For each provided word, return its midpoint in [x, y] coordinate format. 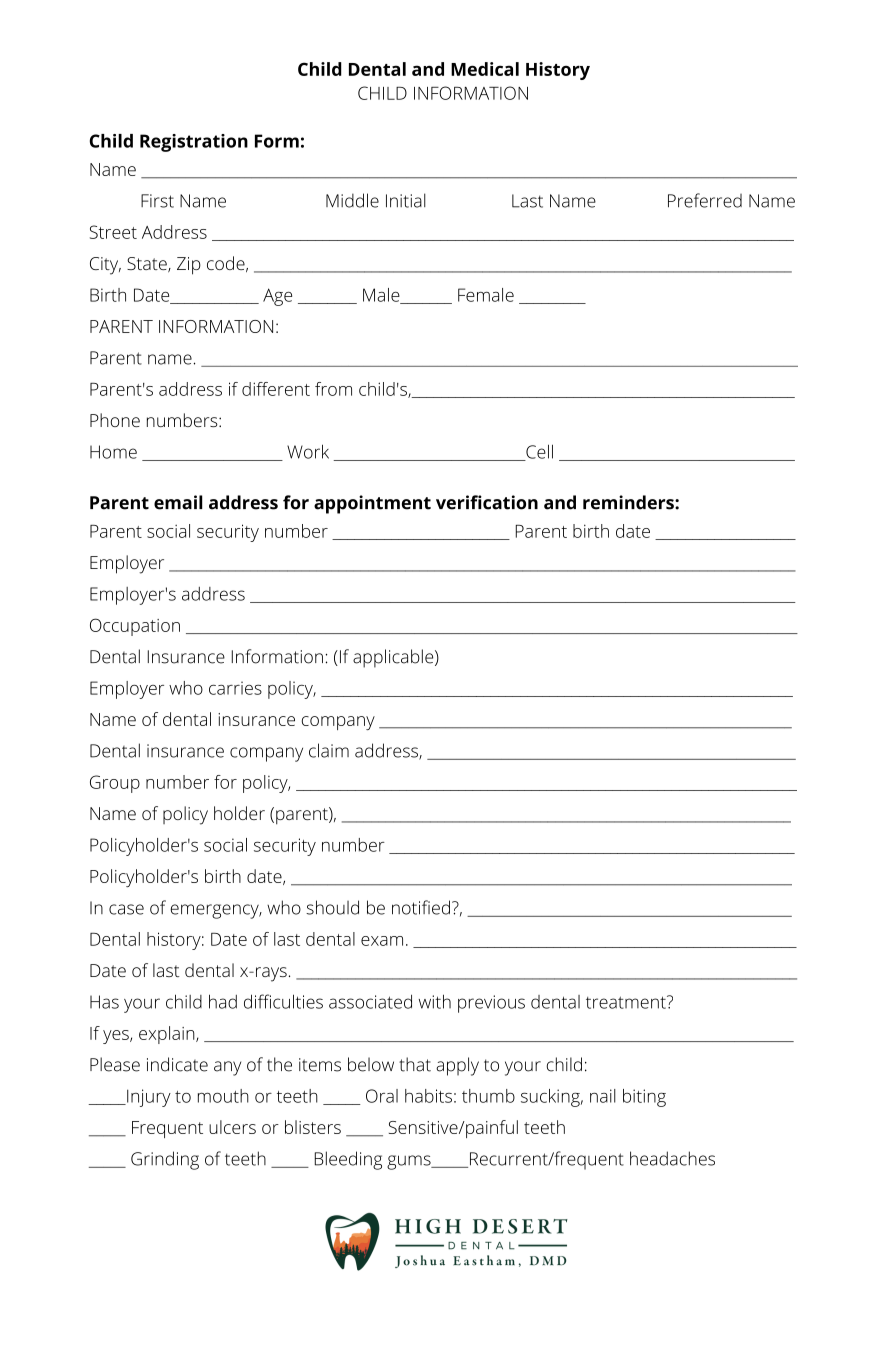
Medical [485, 69]
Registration [194, 143]
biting [644, 1098]
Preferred [705, 200]
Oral [382, 1096]
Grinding [165, 1160]
